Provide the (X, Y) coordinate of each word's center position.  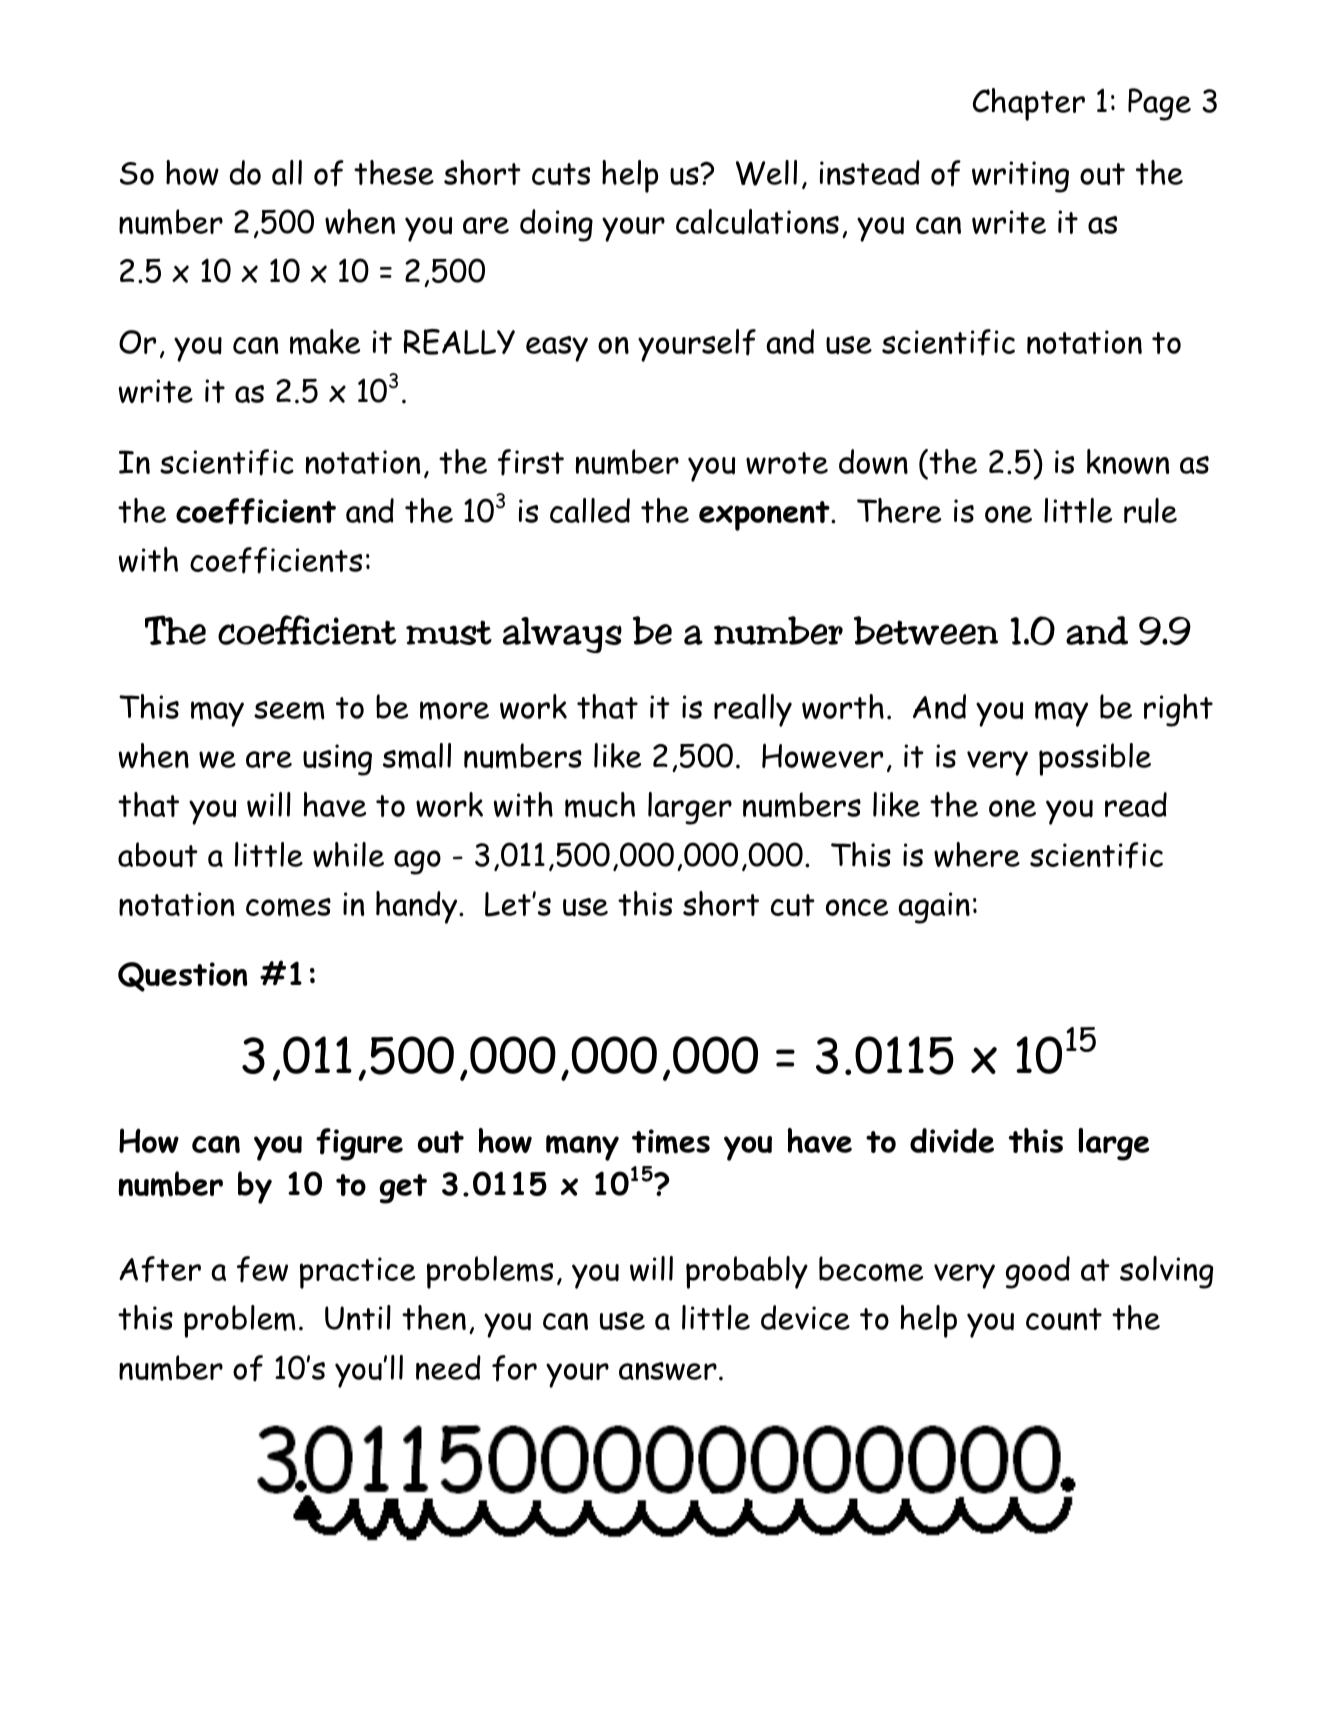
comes (288, 907)
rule (1150, 511)
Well (766, 173)
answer (668, 1371)
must (449, 632)
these (394, 172)
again (934, 908)
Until (358, 1317)
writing (1020, 177)
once (857, 907)
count (1064, 1319)
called (590, 510)
